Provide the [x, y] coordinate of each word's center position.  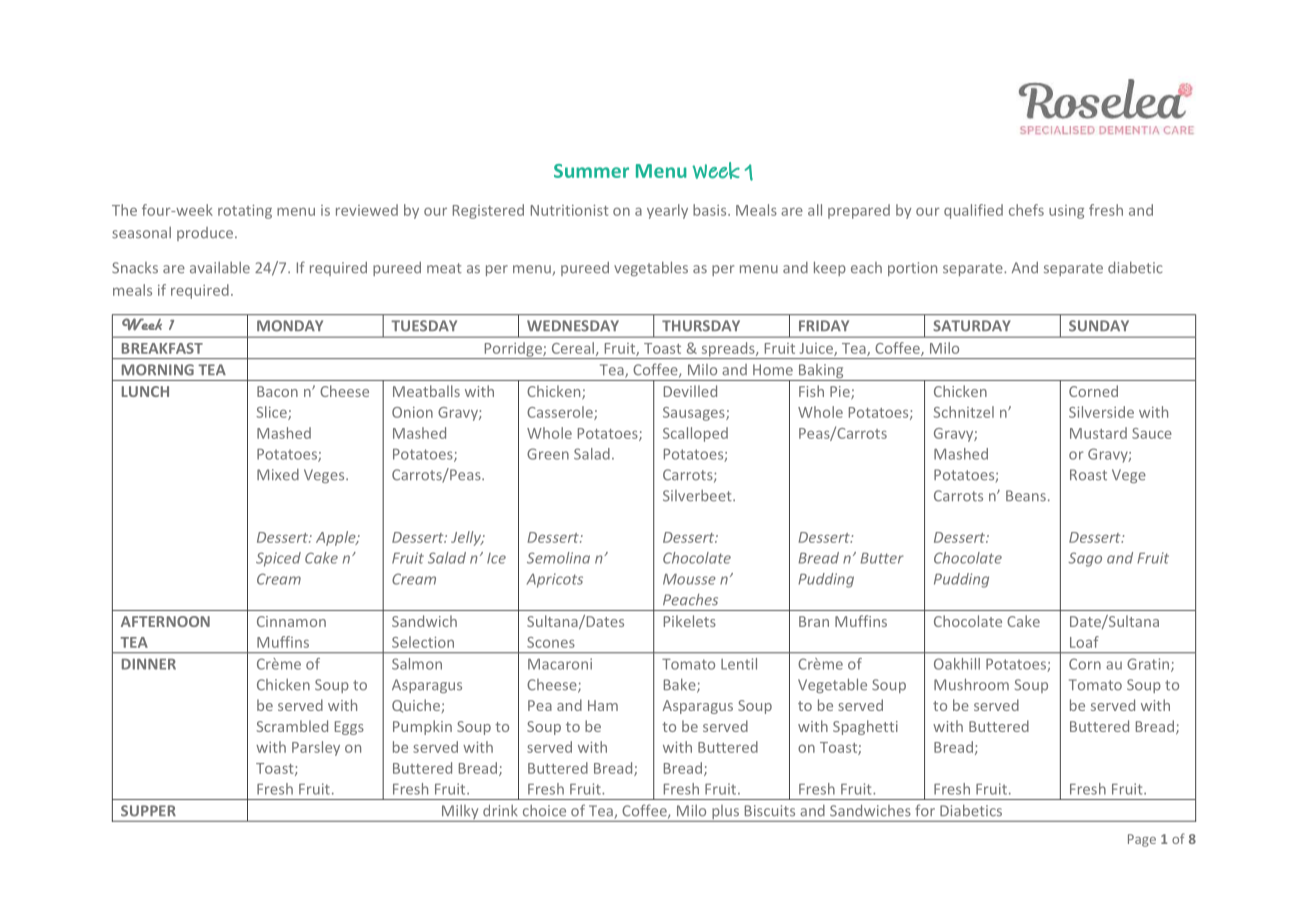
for [925, 810]
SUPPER [148, 811]
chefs [1026, 210]
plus [725, 813]
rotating [245, 212]
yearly [667, 211]
